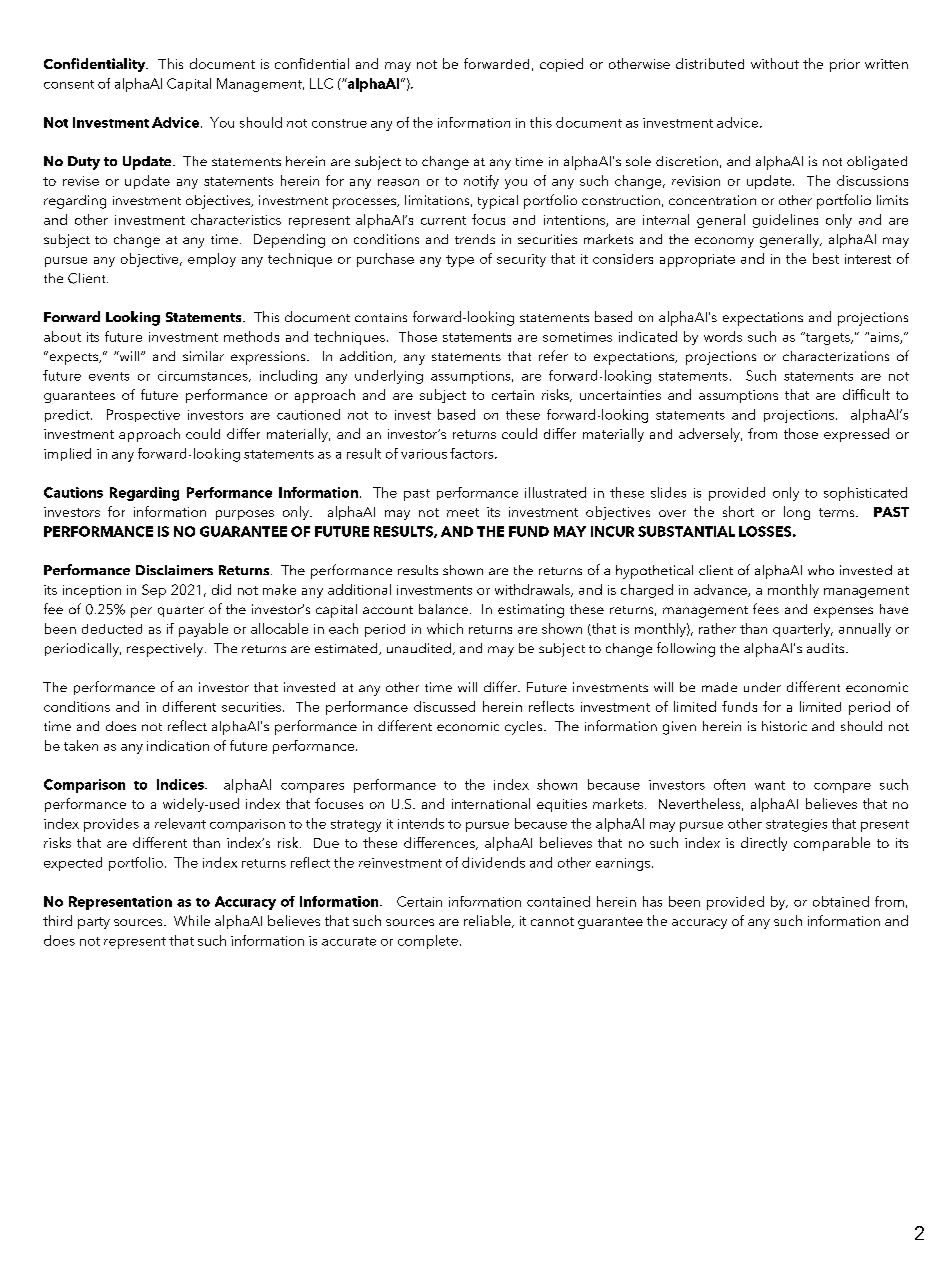 The height and width of the screenshot is (1270, 952). What do you see at coordinates (553, 355) in the screenshot?
I see `refer` at bounding box center [553, 355].
